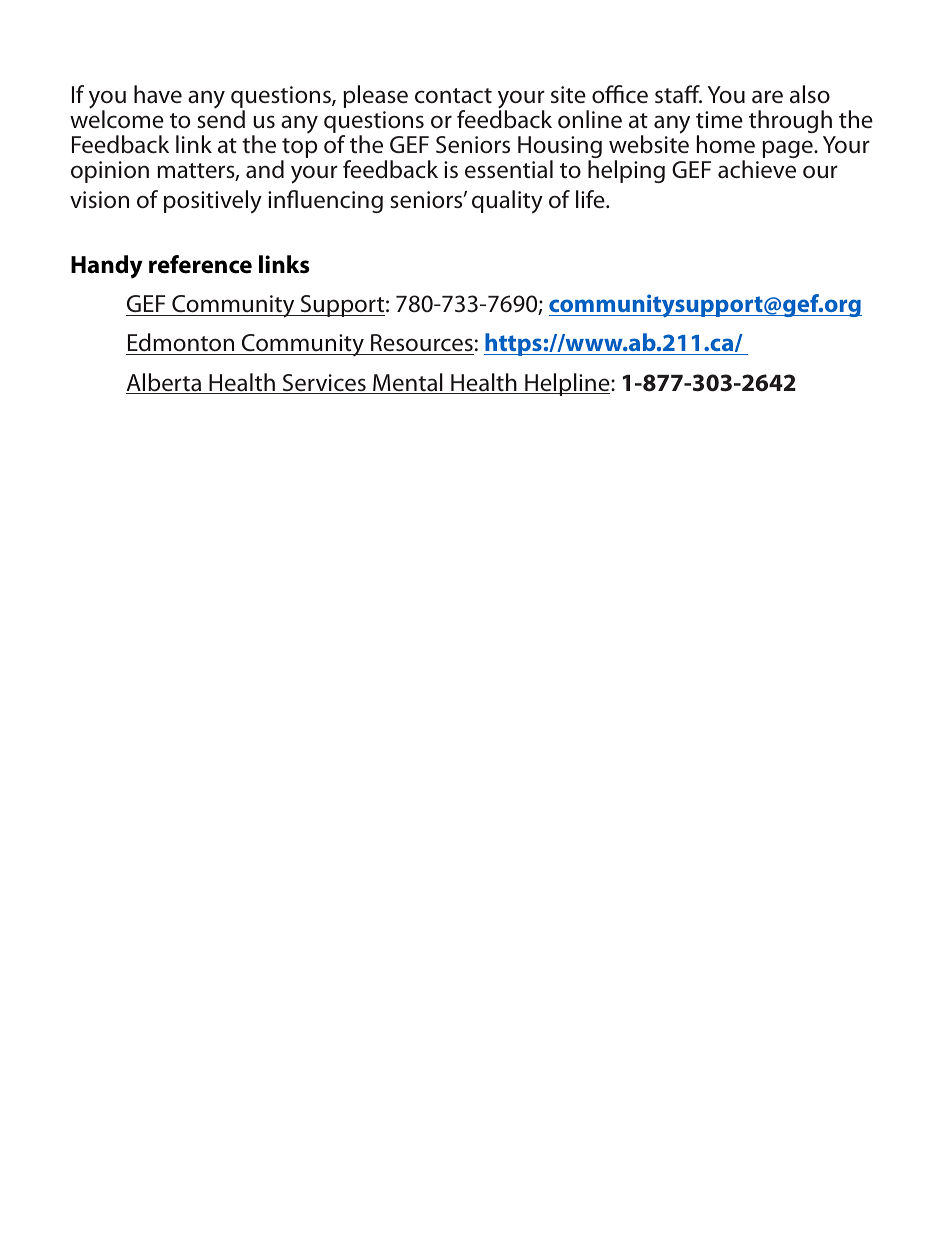  Describe the element at coordinates (453, 96) in the screenshot. I see `contact` at that location.
